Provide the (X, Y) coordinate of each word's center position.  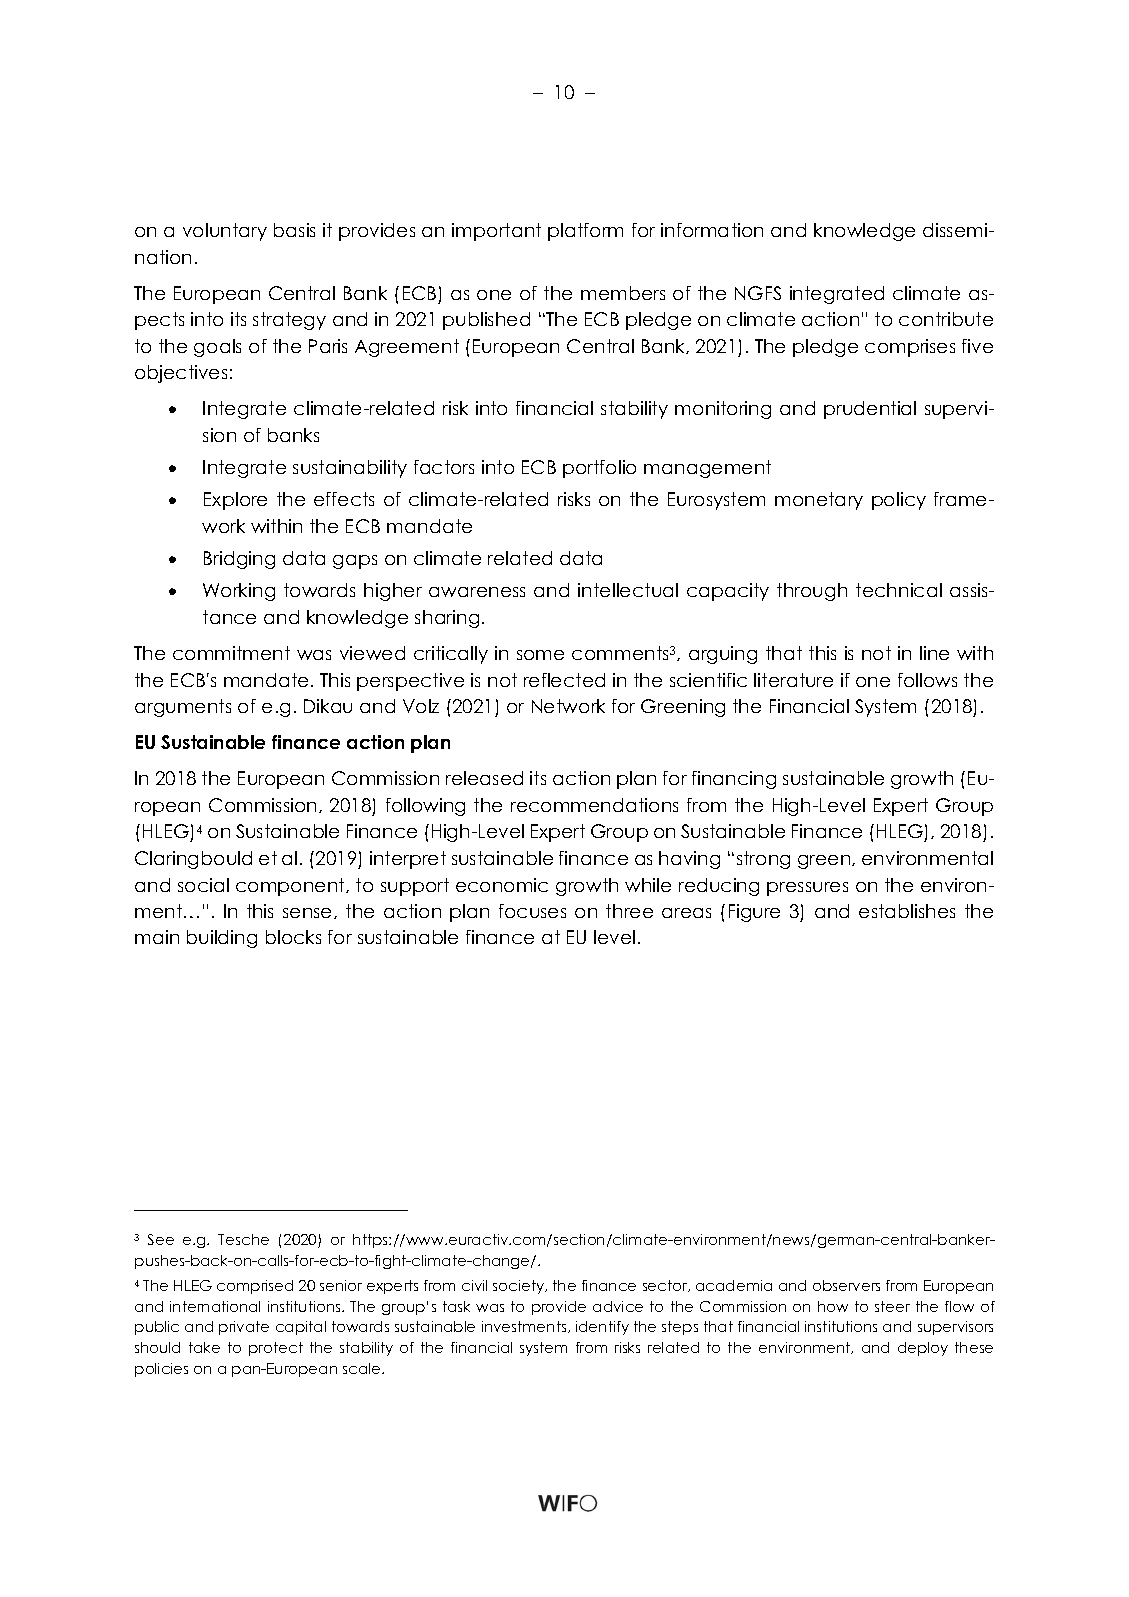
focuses (532, 911)
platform (585, 232)
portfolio (599, 469)
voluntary (225, 232)
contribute (946, 319)
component (291, 887)
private (244, 1328)
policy (899, 501)
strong (763, 860)
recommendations (594, 805)
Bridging (239, 560)
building (222, 939)
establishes (907, 911)
